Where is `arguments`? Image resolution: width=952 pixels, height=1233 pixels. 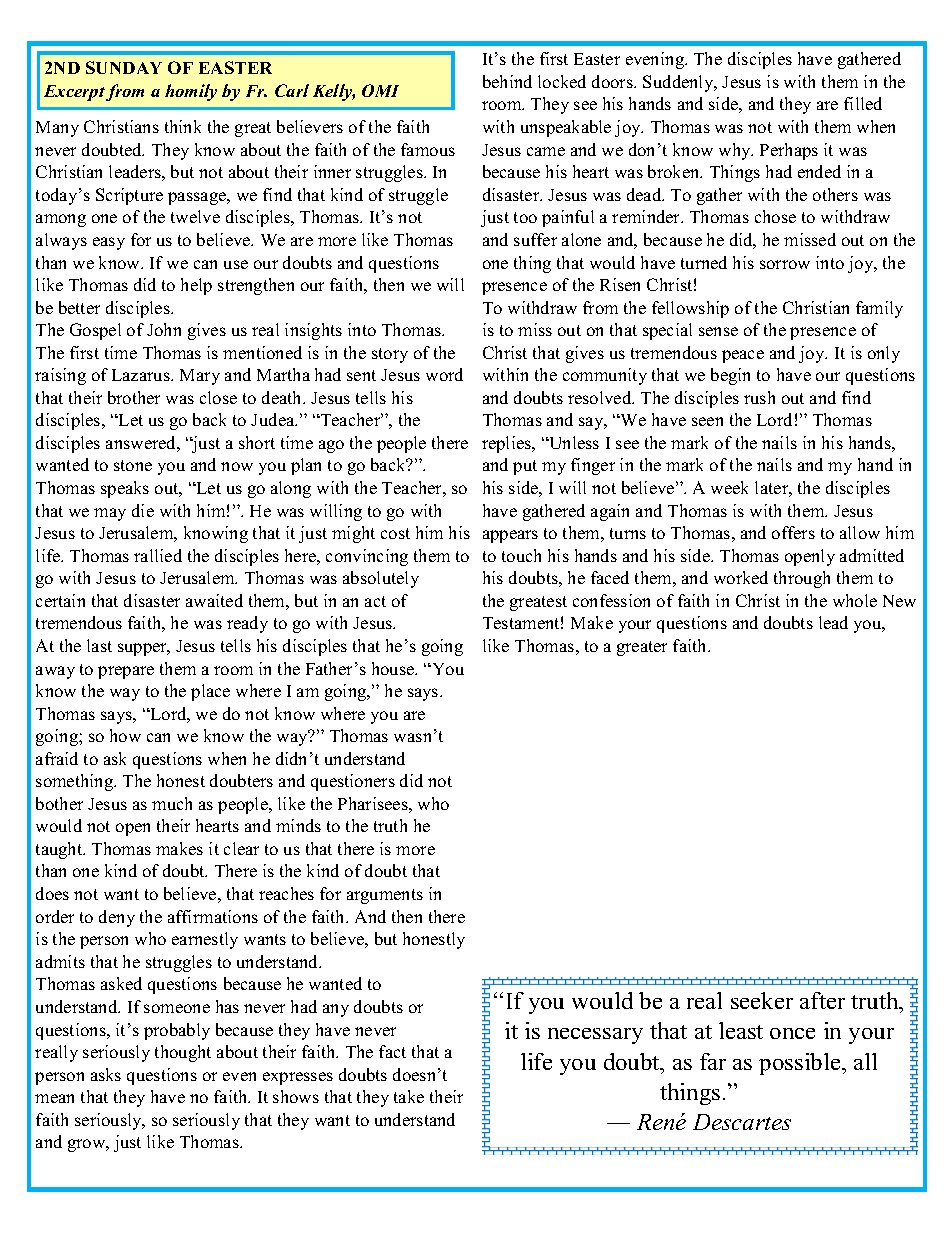 arguments is located at coordinates (385, 896).
